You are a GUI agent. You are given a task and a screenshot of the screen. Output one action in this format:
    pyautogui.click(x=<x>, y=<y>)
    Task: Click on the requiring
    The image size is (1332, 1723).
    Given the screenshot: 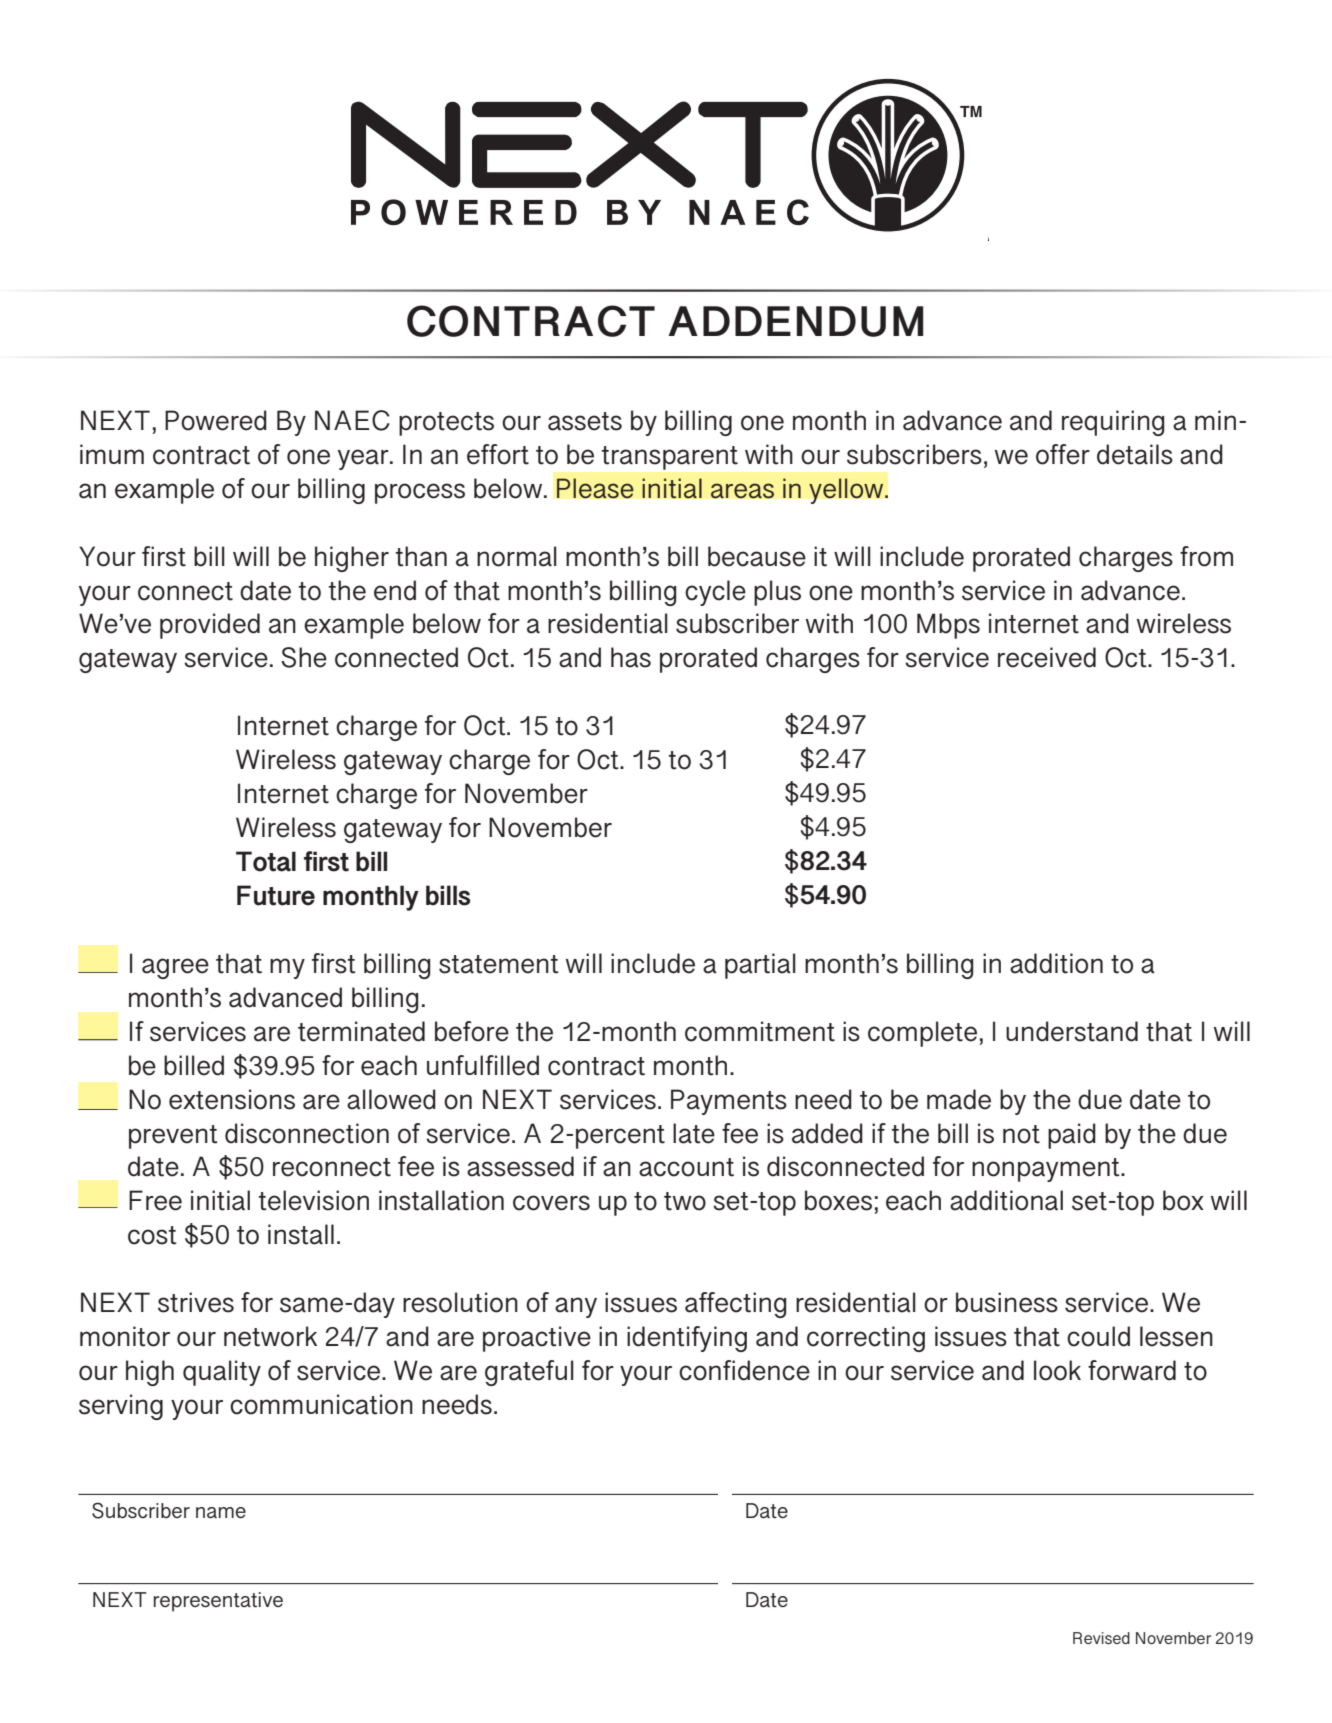 What is the action you would take?
    pyautogui.click(x=1113, y=423)
